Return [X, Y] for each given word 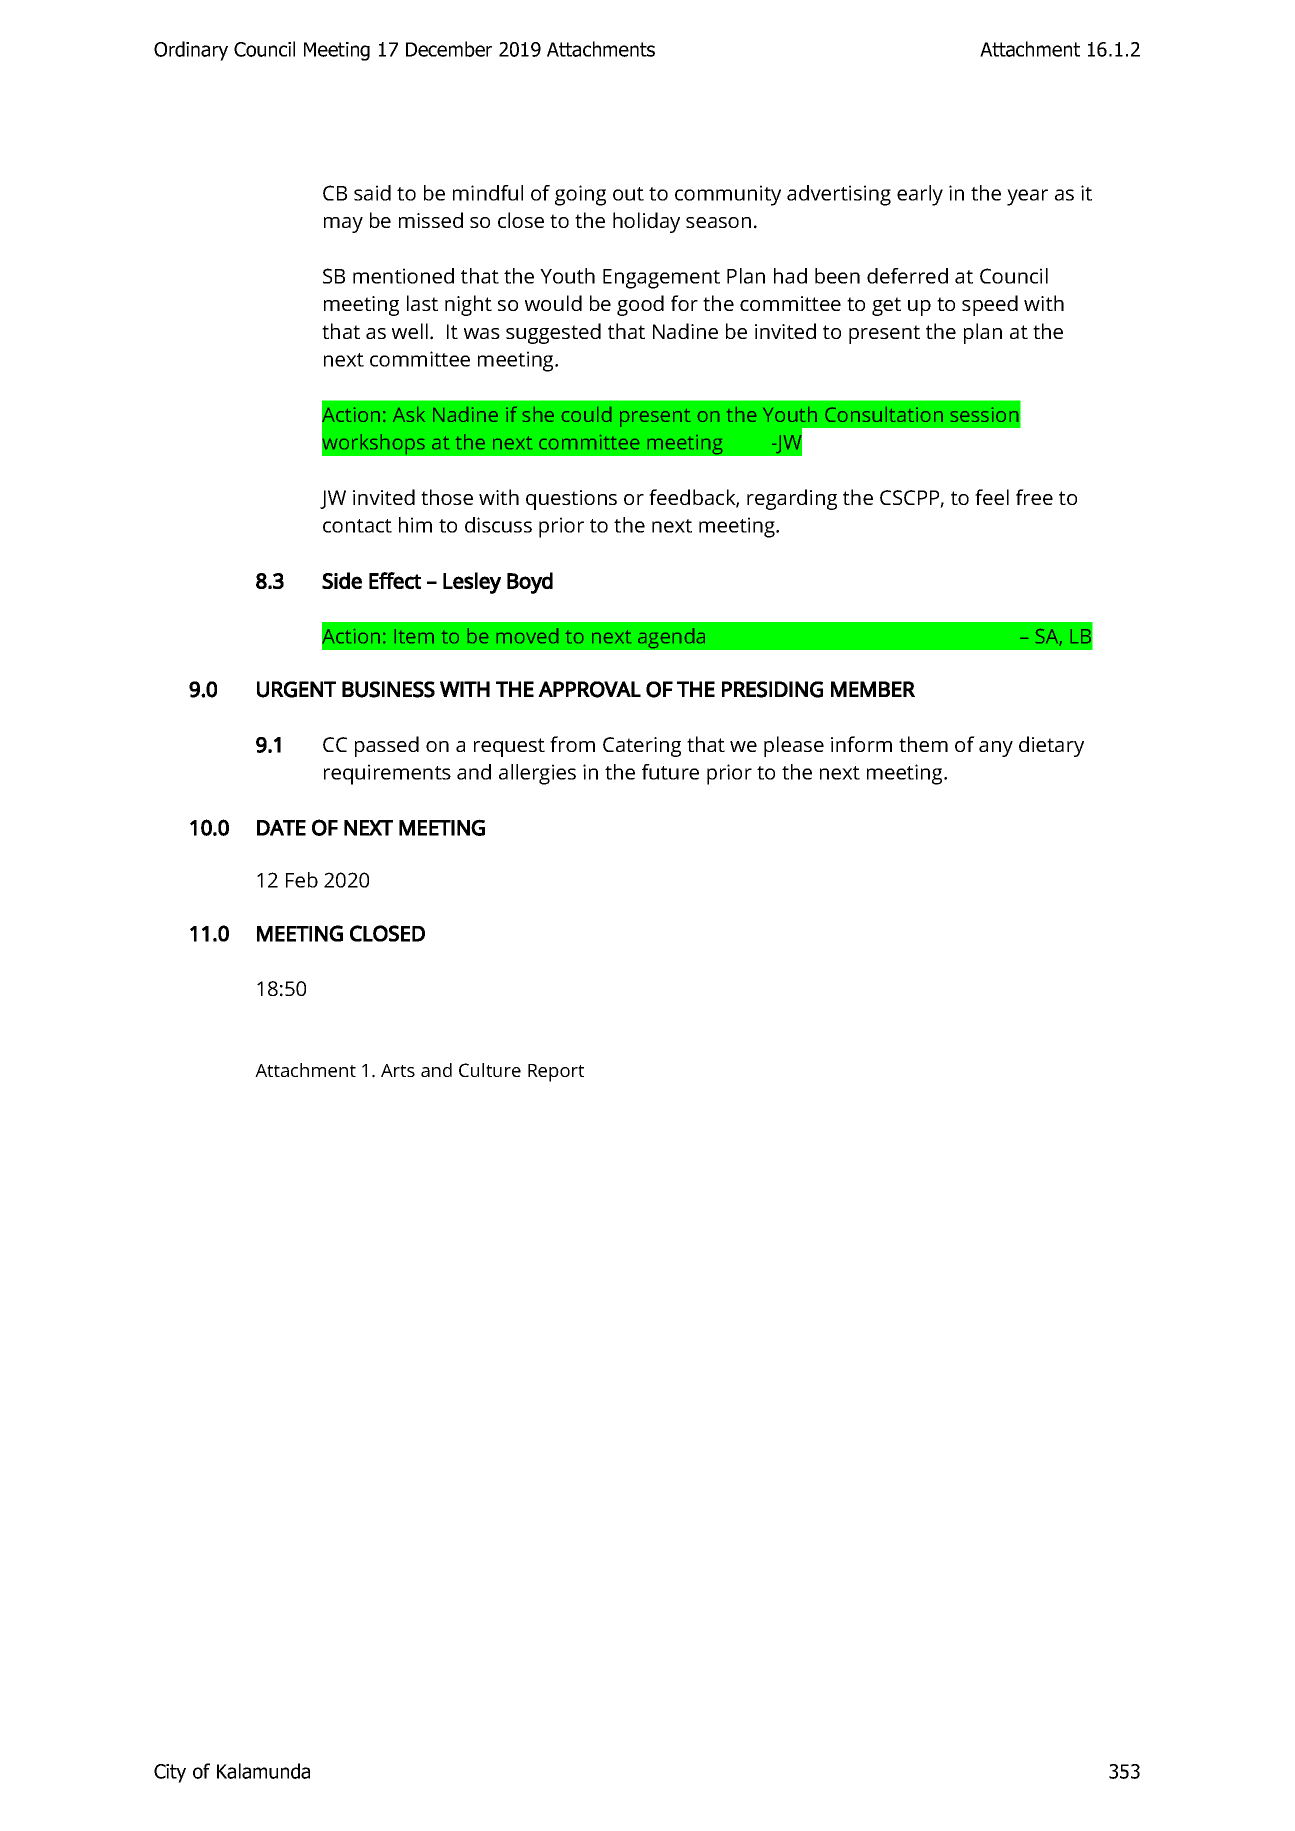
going [580, 195]
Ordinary [191, 51]
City [170, 1773]
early [920, 195]
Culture [490, 1070]
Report [556, 1073]
